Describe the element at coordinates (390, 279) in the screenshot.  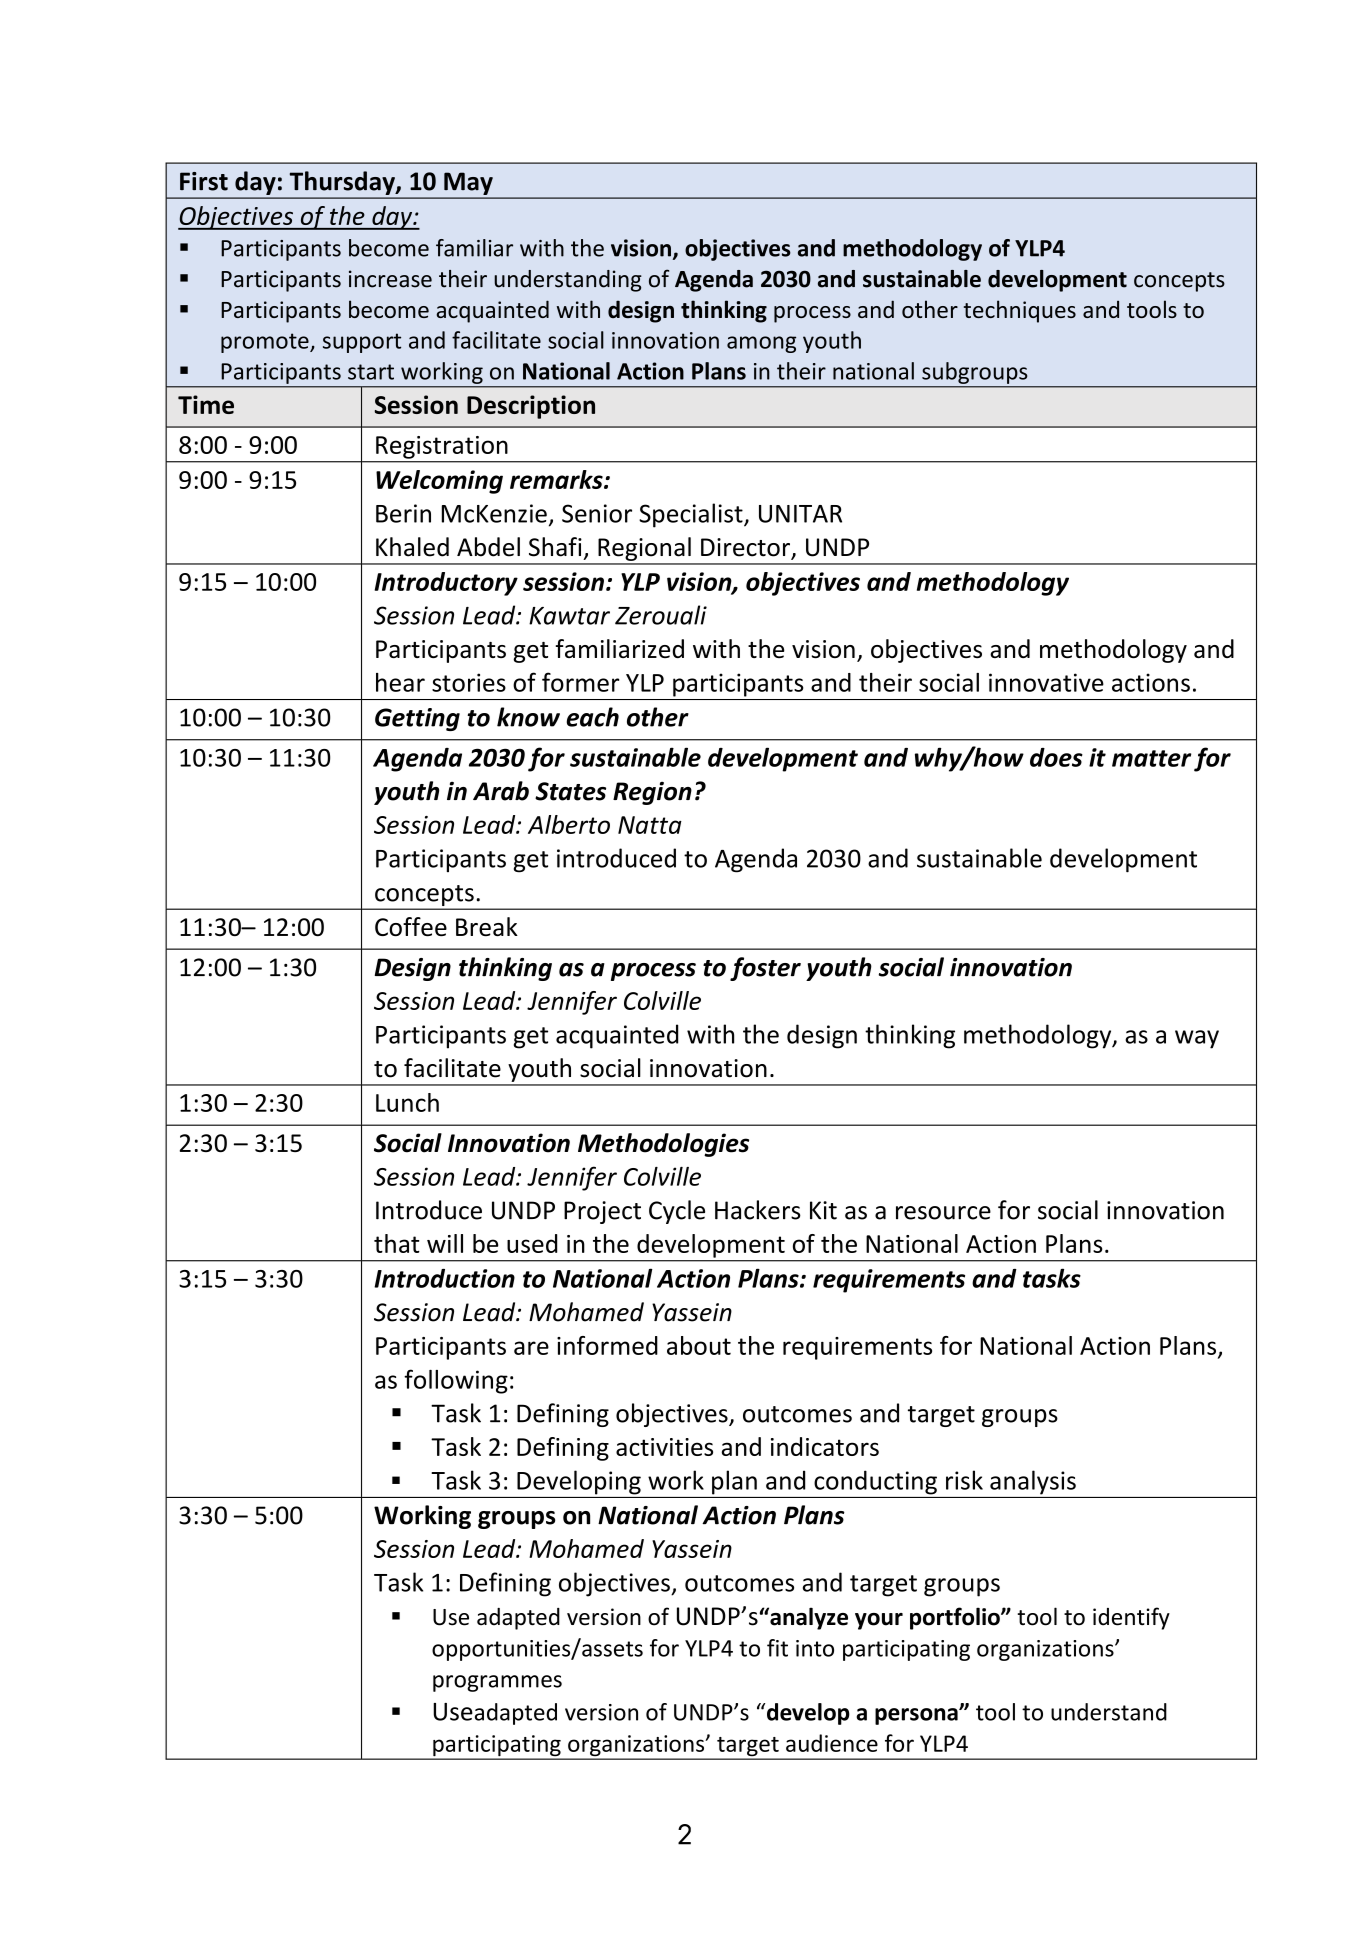
I see `increase` at that location.
